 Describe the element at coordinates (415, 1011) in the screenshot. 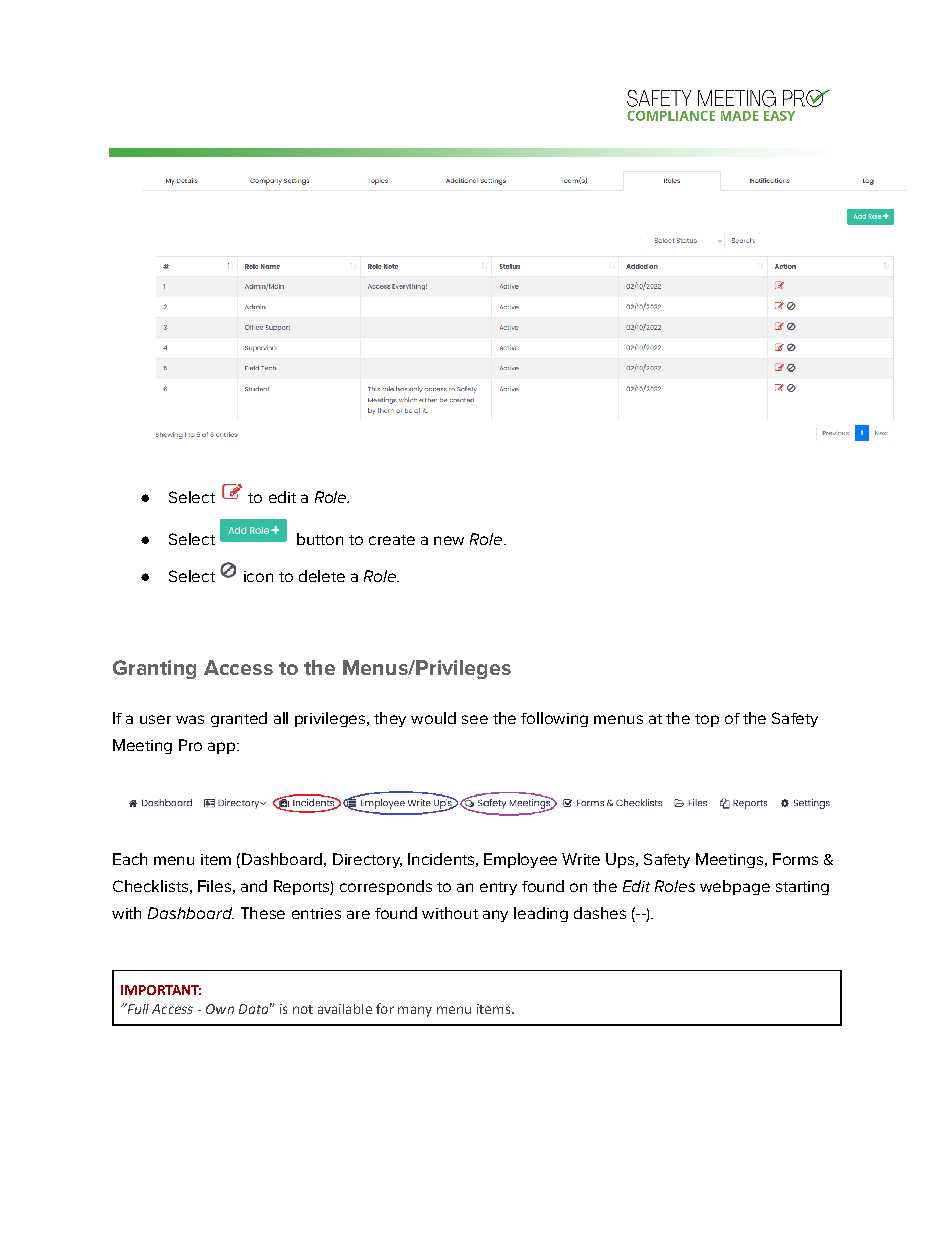

I see `many` at that location.
